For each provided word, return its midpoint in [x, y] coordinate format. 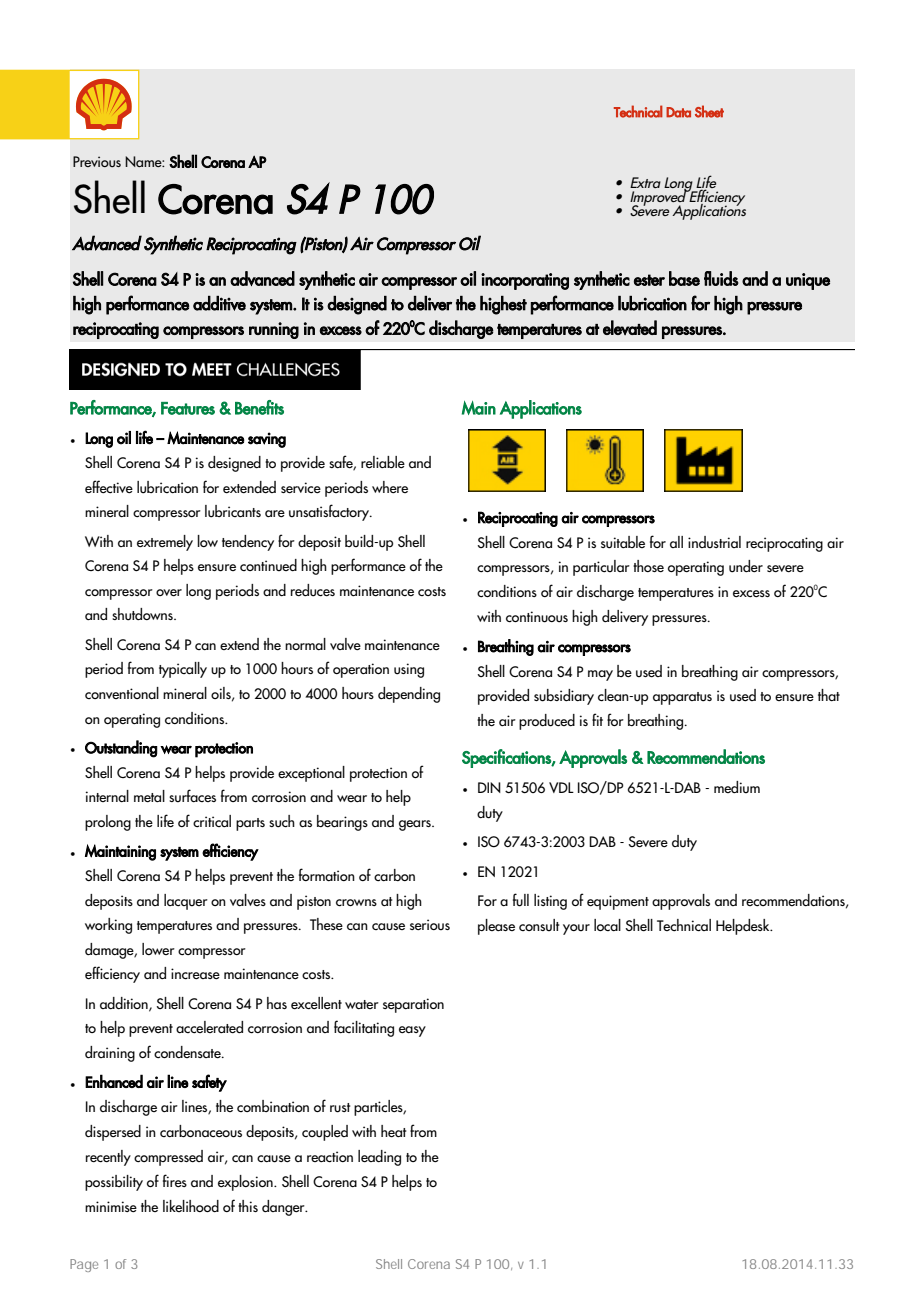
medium [737, 787]
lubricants [233, 511]
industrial [714, 542]
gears [416, 825]
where [390, 487]
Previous [97, 162]
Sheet [709, 111]
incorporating [525, 281]
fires [175, 1180]
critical [212, 821]
